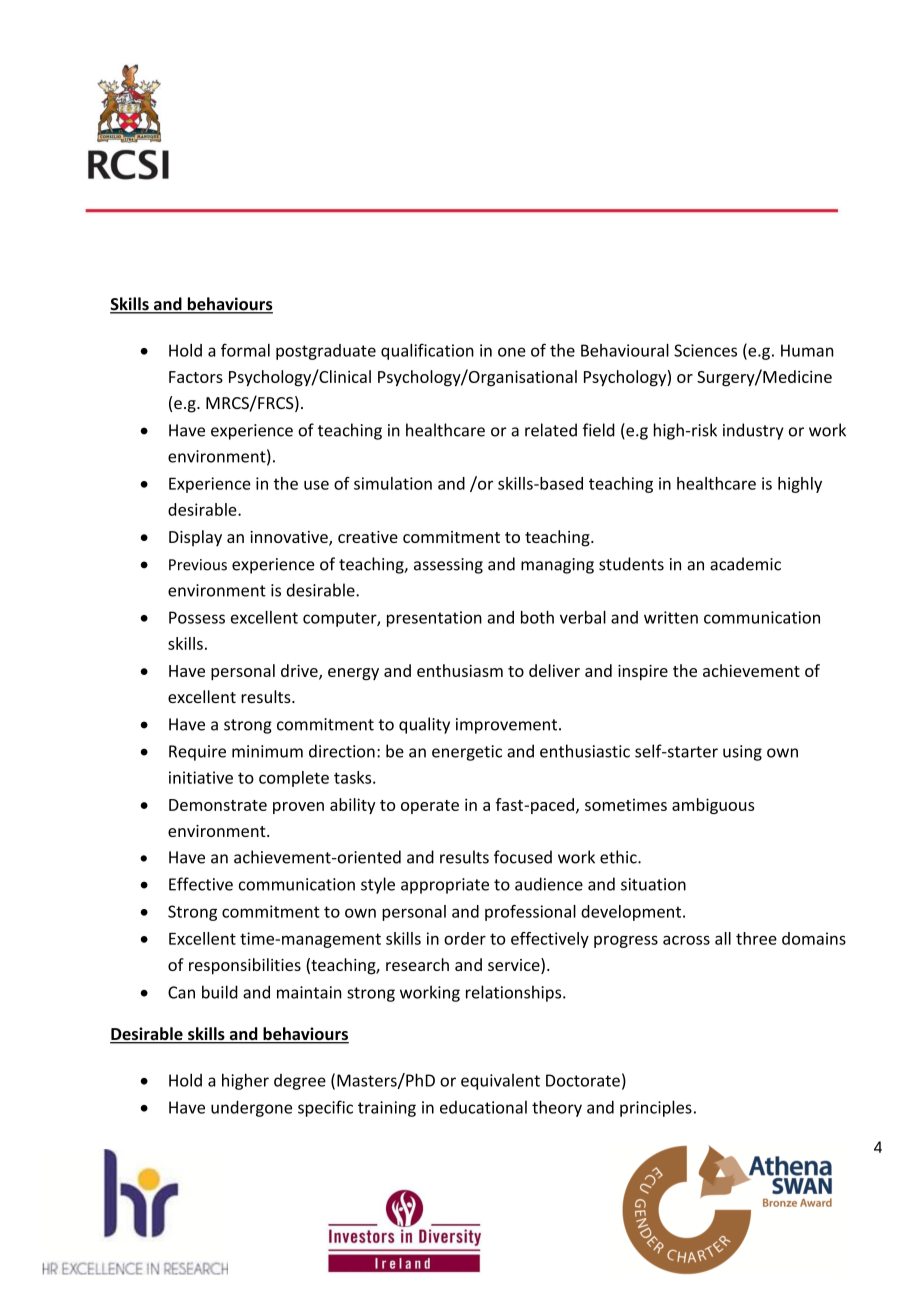 This screenshot has width=924, height=1309. Describe the element at coordinates (245, 350) in the screenshot. I see `formal` at that location.
